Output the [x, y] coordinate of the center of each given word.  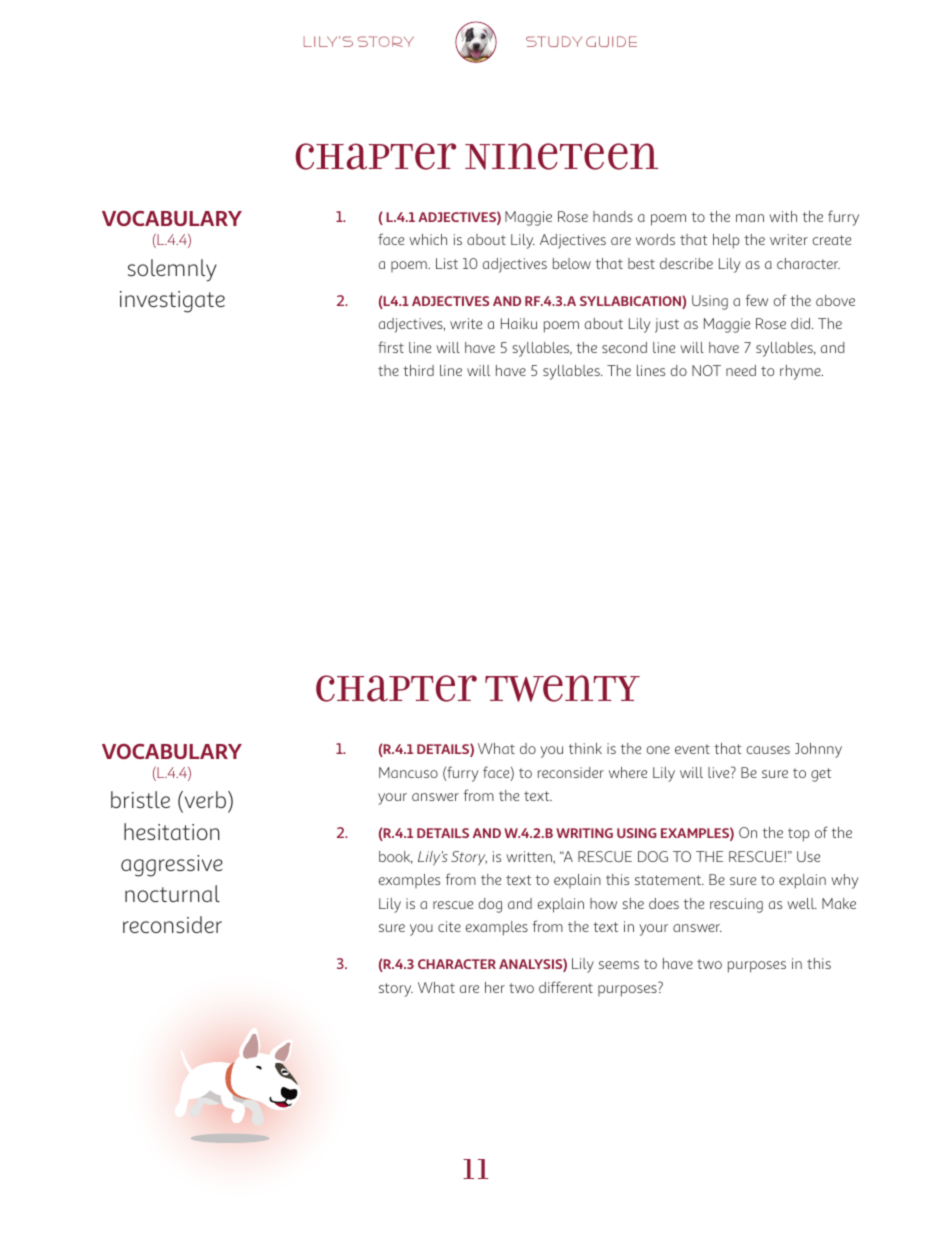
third [418, 370]
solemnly [172, 270]
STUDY [554, 41]
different [566, 987]
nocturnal [172, 893]
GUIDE [611, 41]
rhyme [801, 372]
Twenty [562, 688]
